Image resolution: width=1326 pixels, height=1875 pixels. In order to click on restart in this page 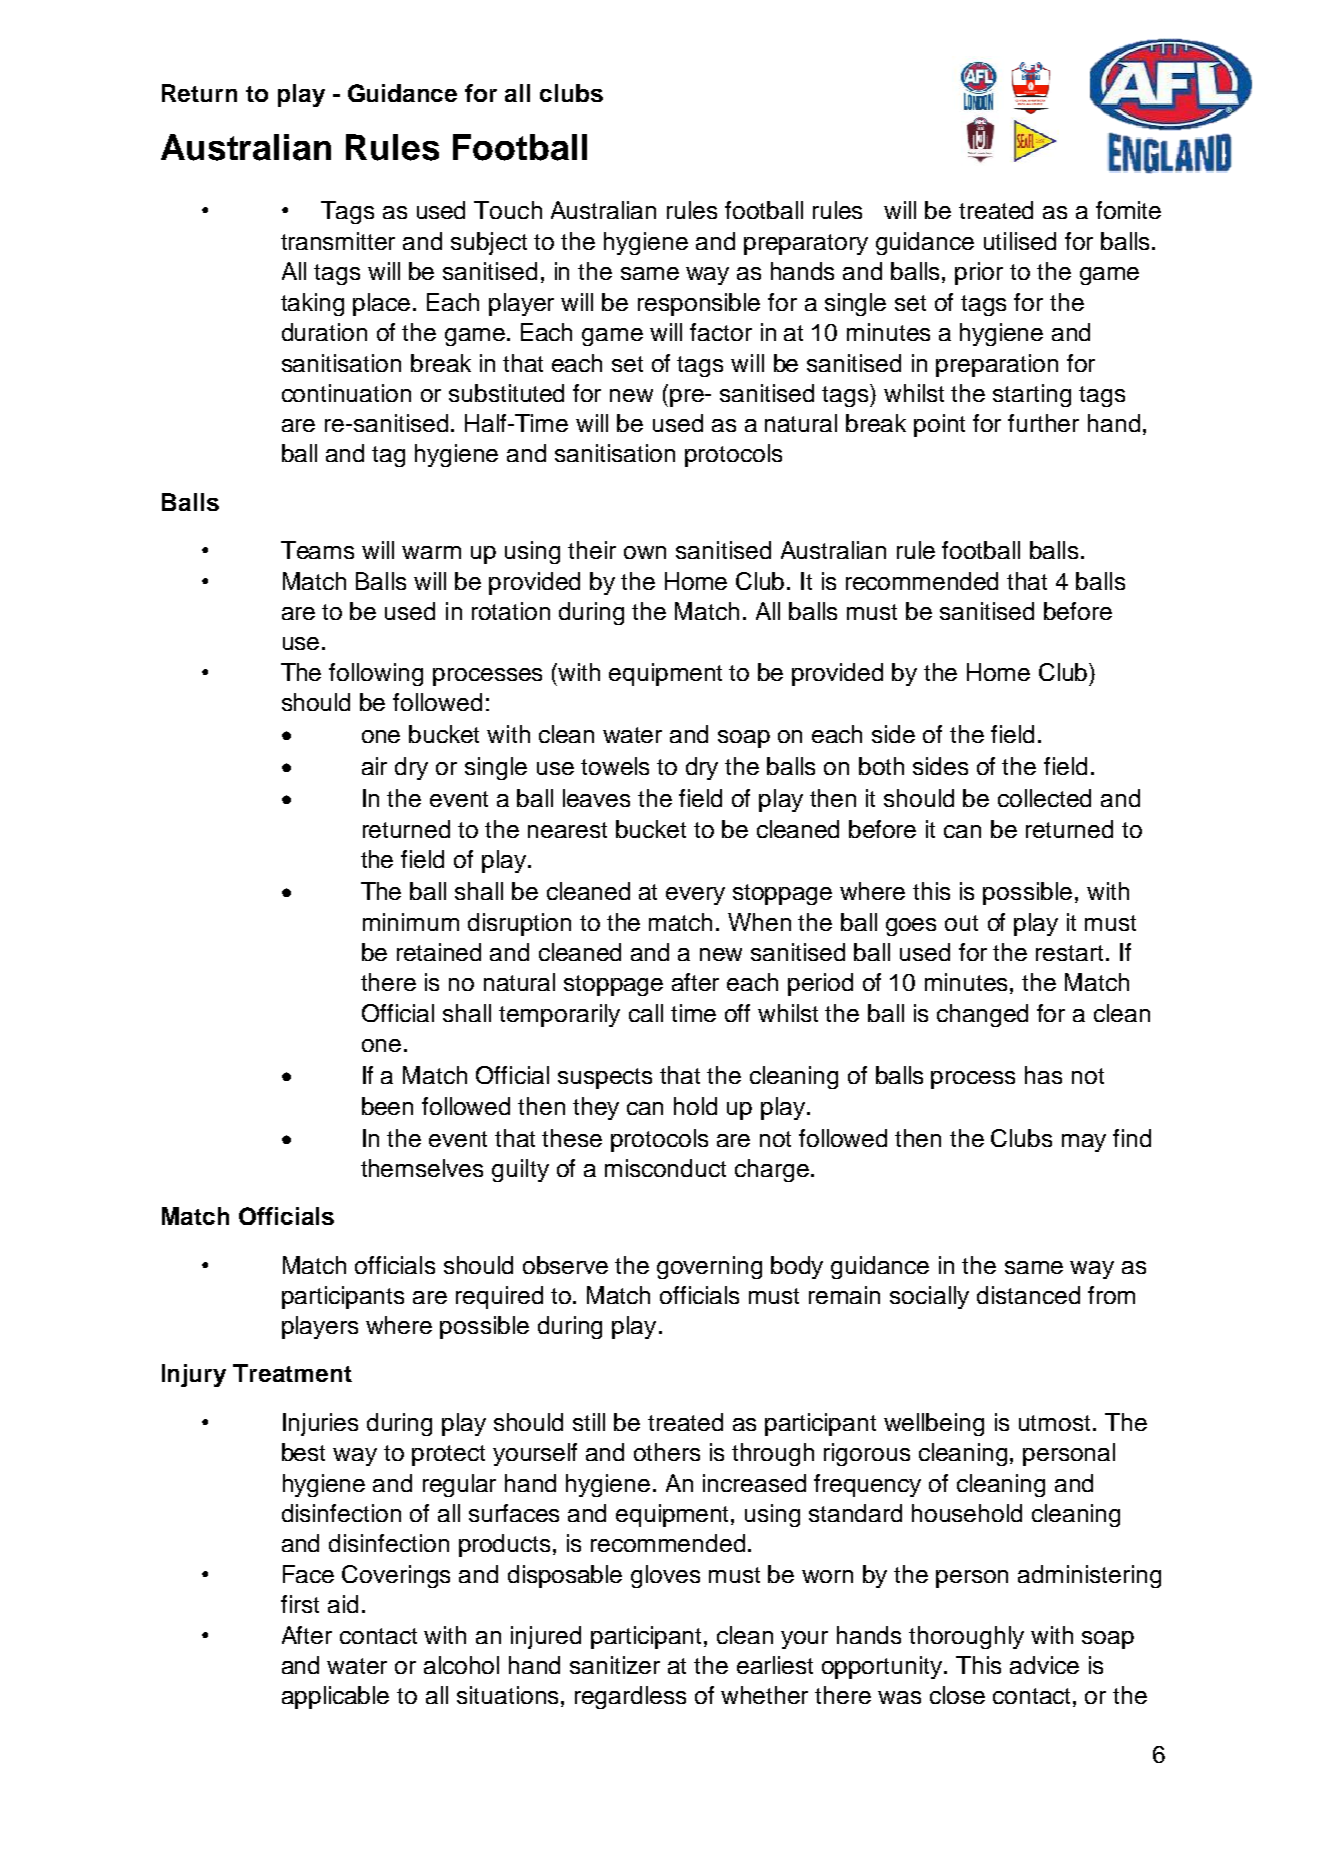, I will do `click(1069, 953)`.
